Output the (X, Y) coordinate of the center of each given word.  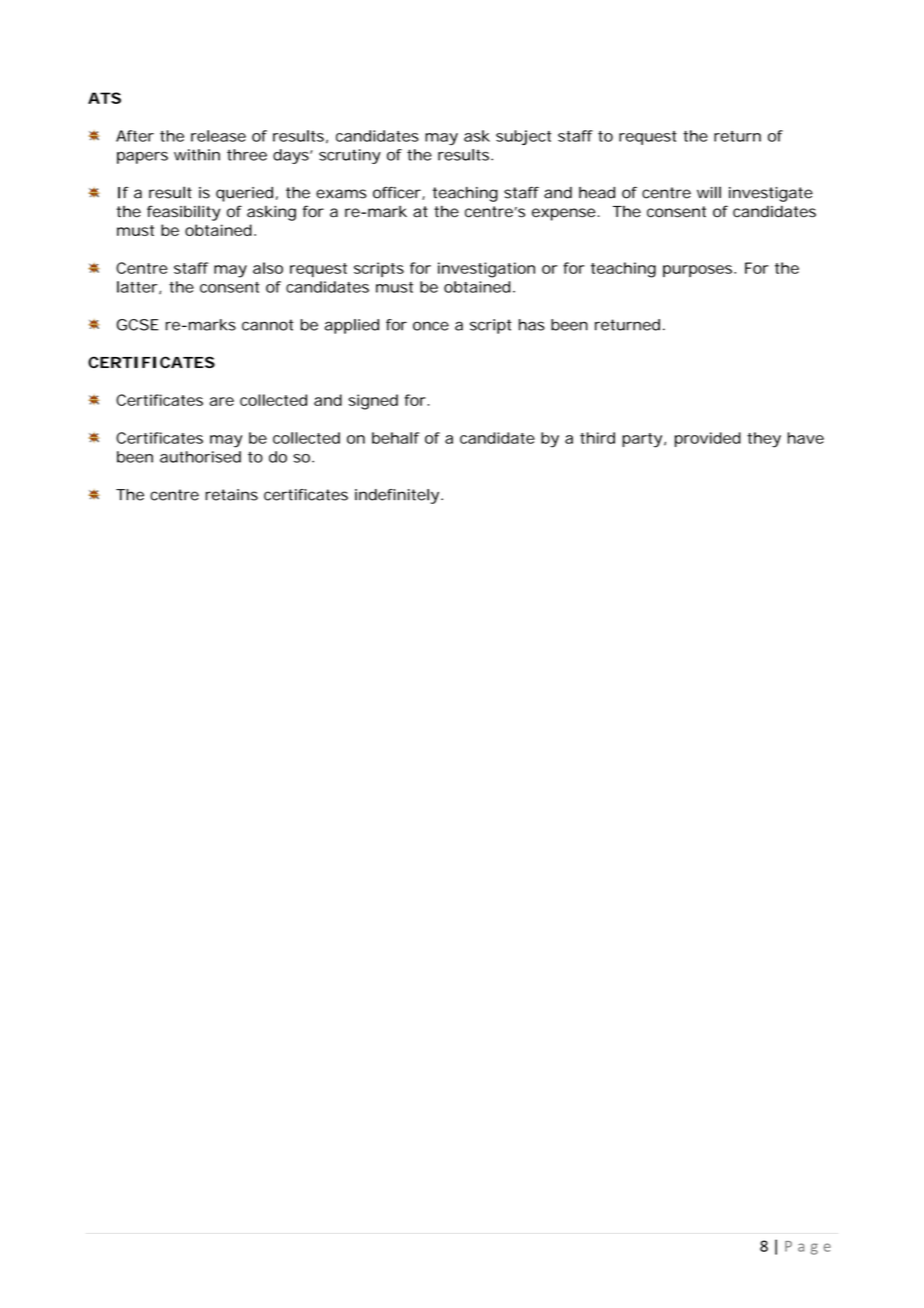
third (597, 438)
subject (523, 137)
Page (808, 1248)
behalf (396, 438)
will (709, 192)
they (764, 440)
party (642, 440)
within (197, 155)
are (222, 401)
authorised (200, 457)
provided (708, 439)
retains (231, 495)
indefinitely (397, 496)
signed (373, 402)
